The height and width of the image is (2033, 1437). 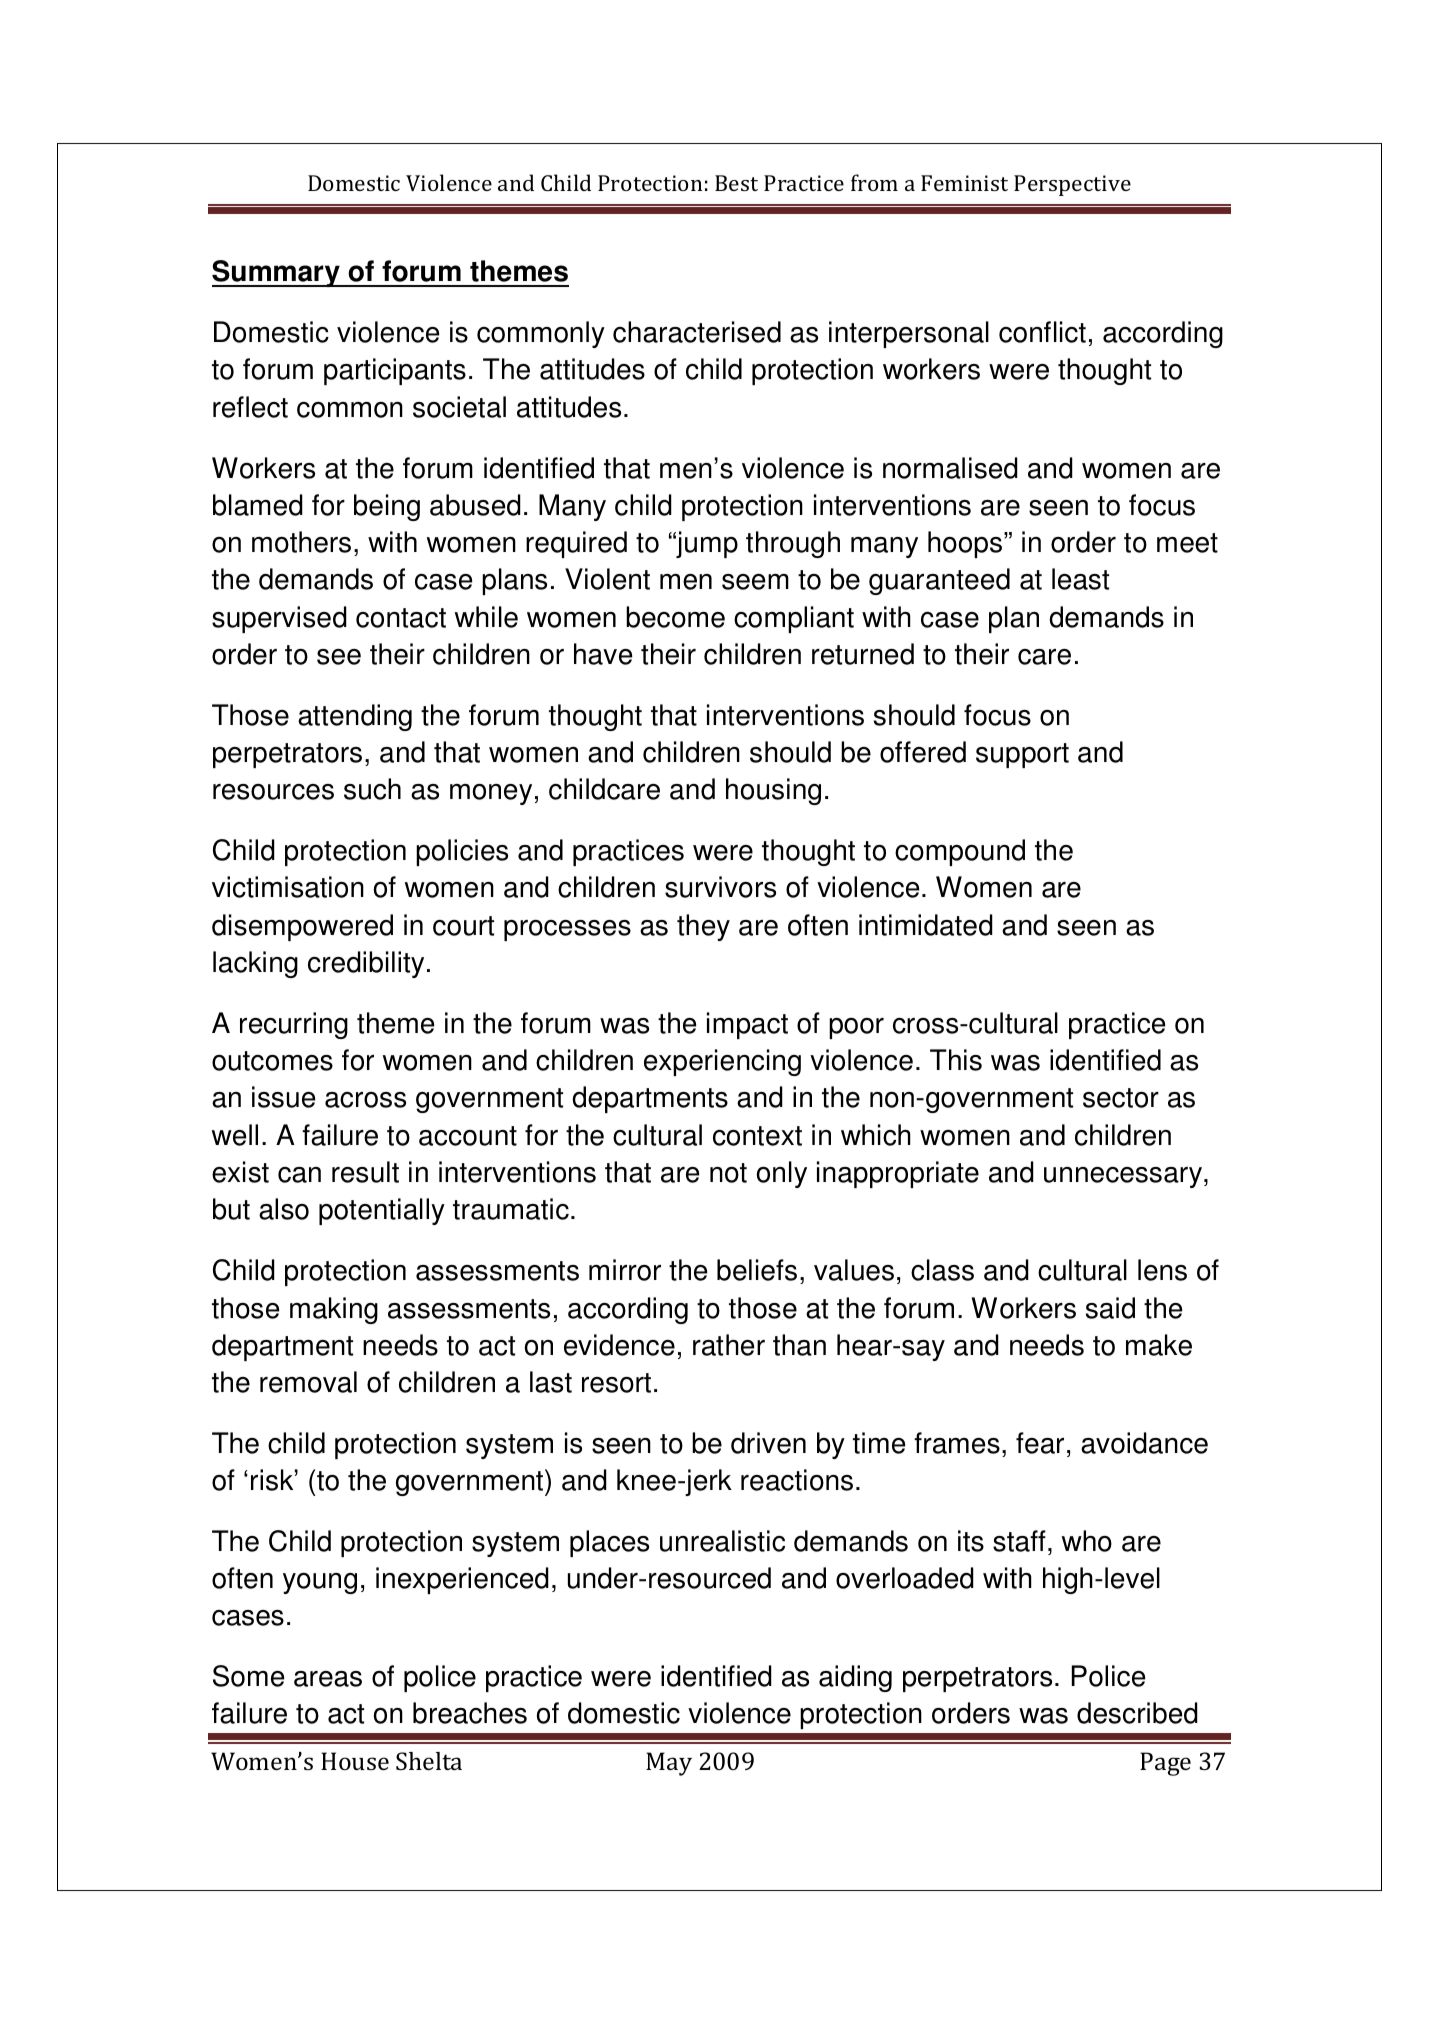 I want to click on Best, so click(x=736, y=183).
